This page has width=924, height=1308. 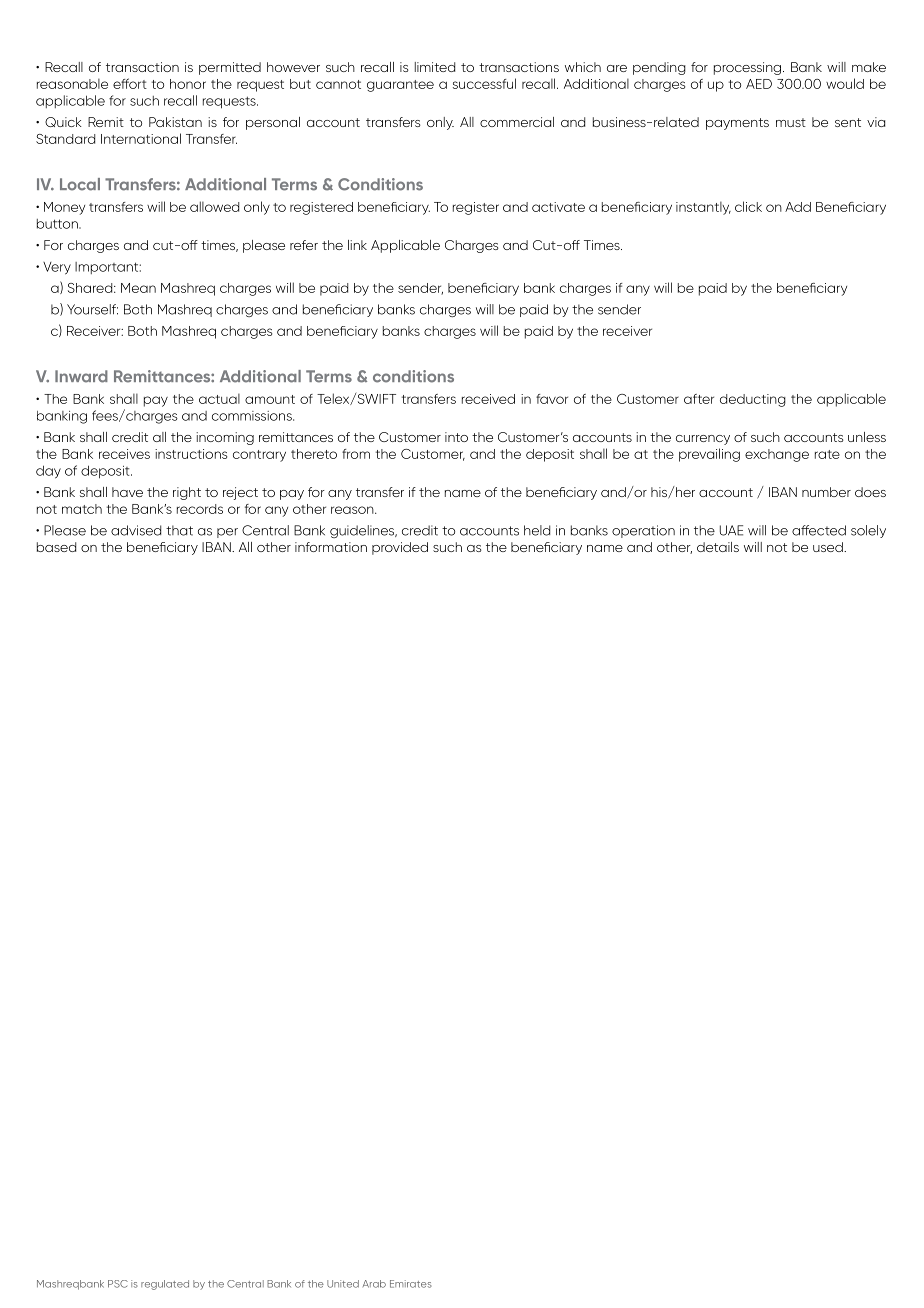 I want to click on Arab, so click(x=374, y=1284).
